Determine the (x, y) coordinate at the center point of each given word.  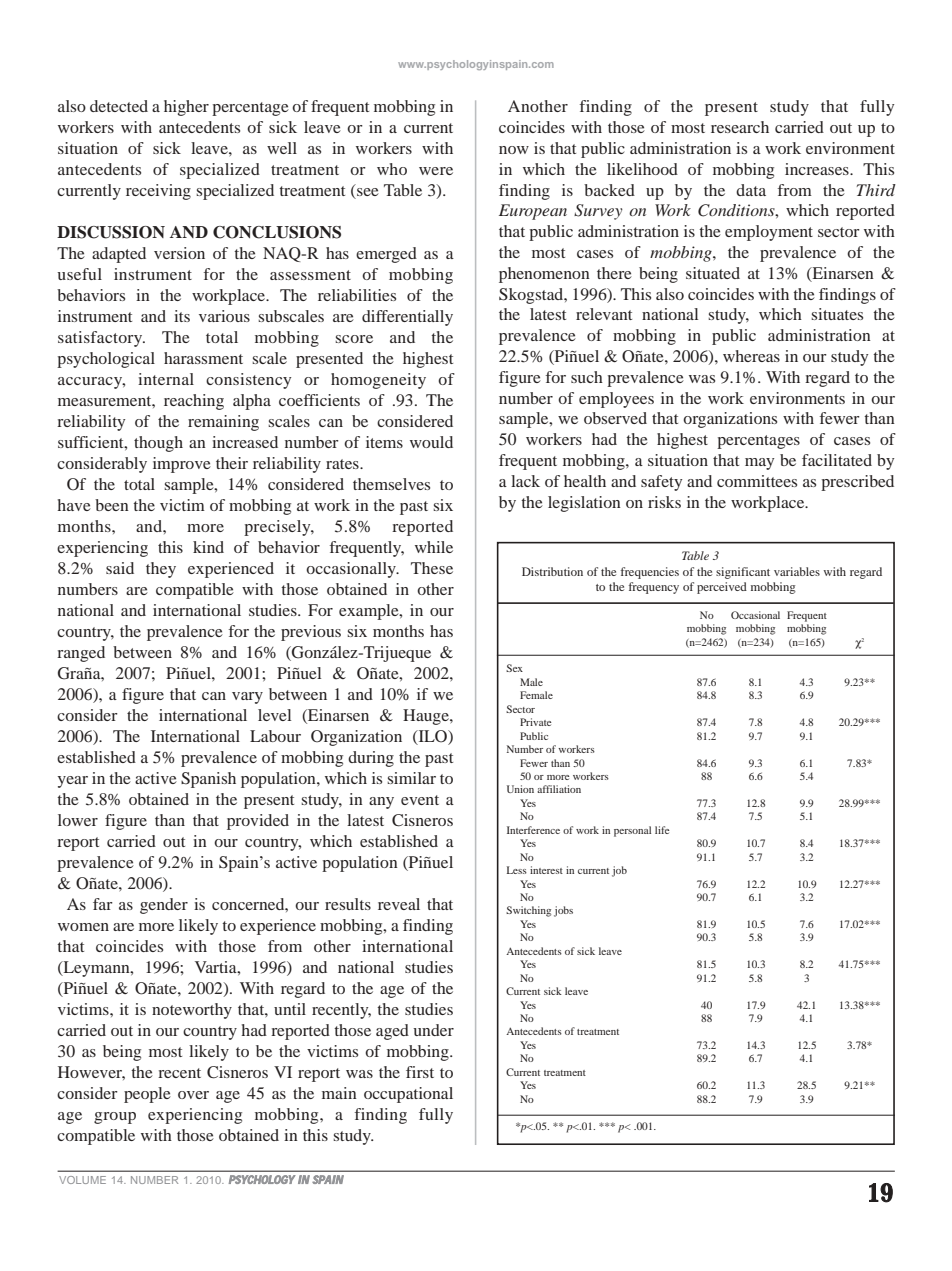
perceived (722, 588)
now (514, 150)
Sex (514, 668)
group (115, 1118)
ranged (81, 654)
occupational (408, 1095)
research (740, 127)
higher (186, 108)
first (420, 1072)
